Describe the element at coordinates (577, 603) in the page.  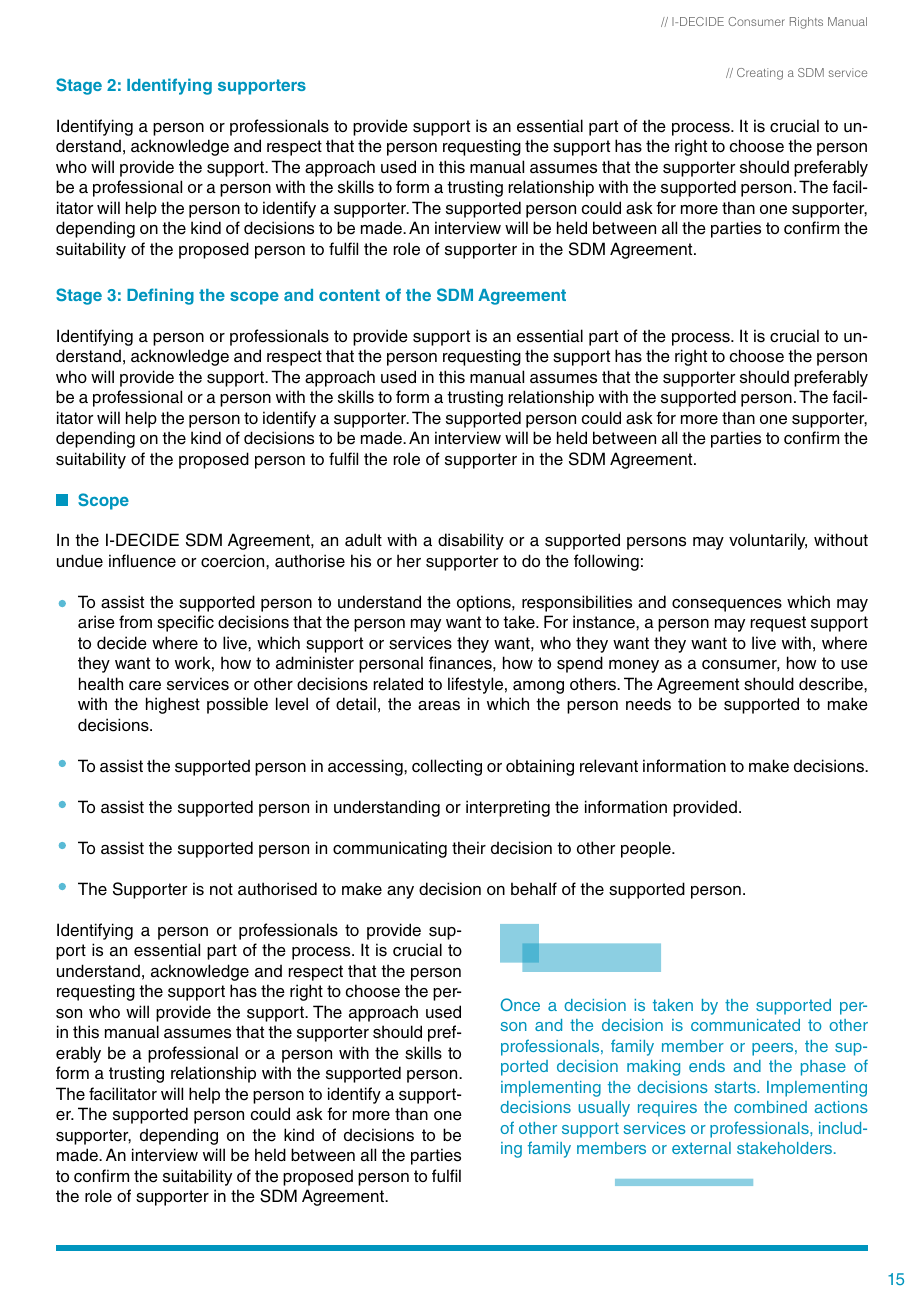
I see `responsibilities` at that location.
